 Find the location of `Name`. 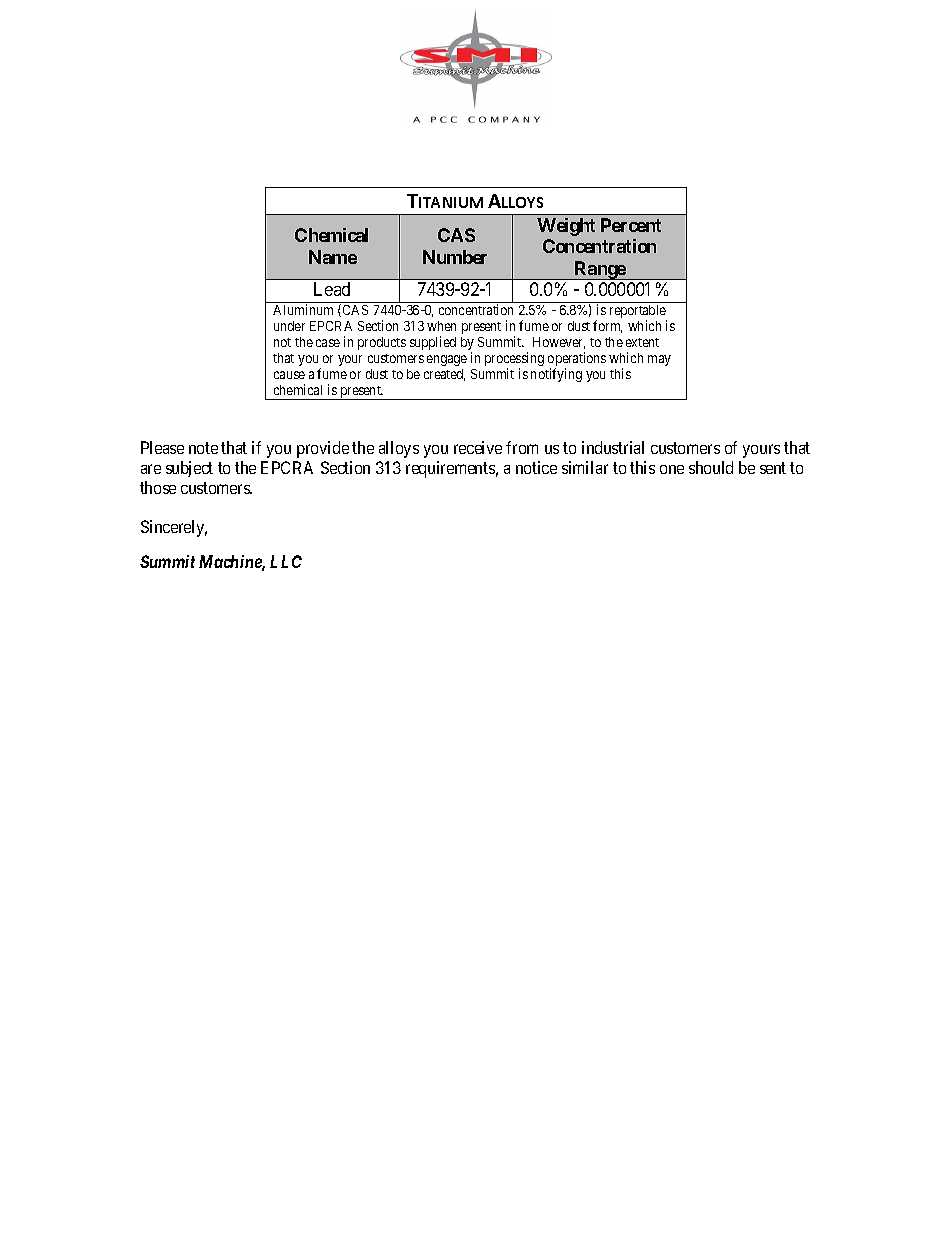

Name is located at coordinates (333, 257).
